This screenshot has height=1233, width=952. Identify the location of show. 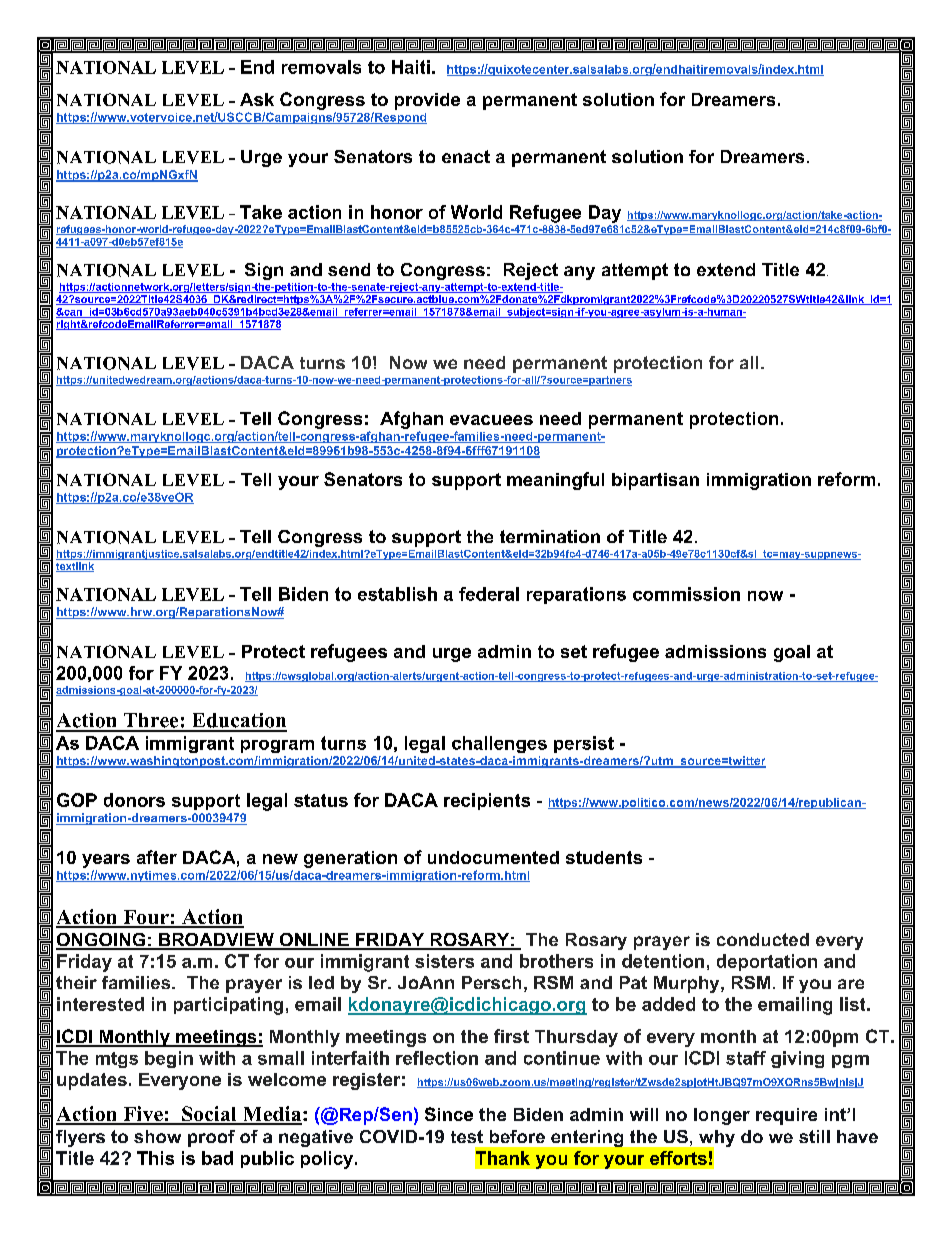
(157, 1136).
